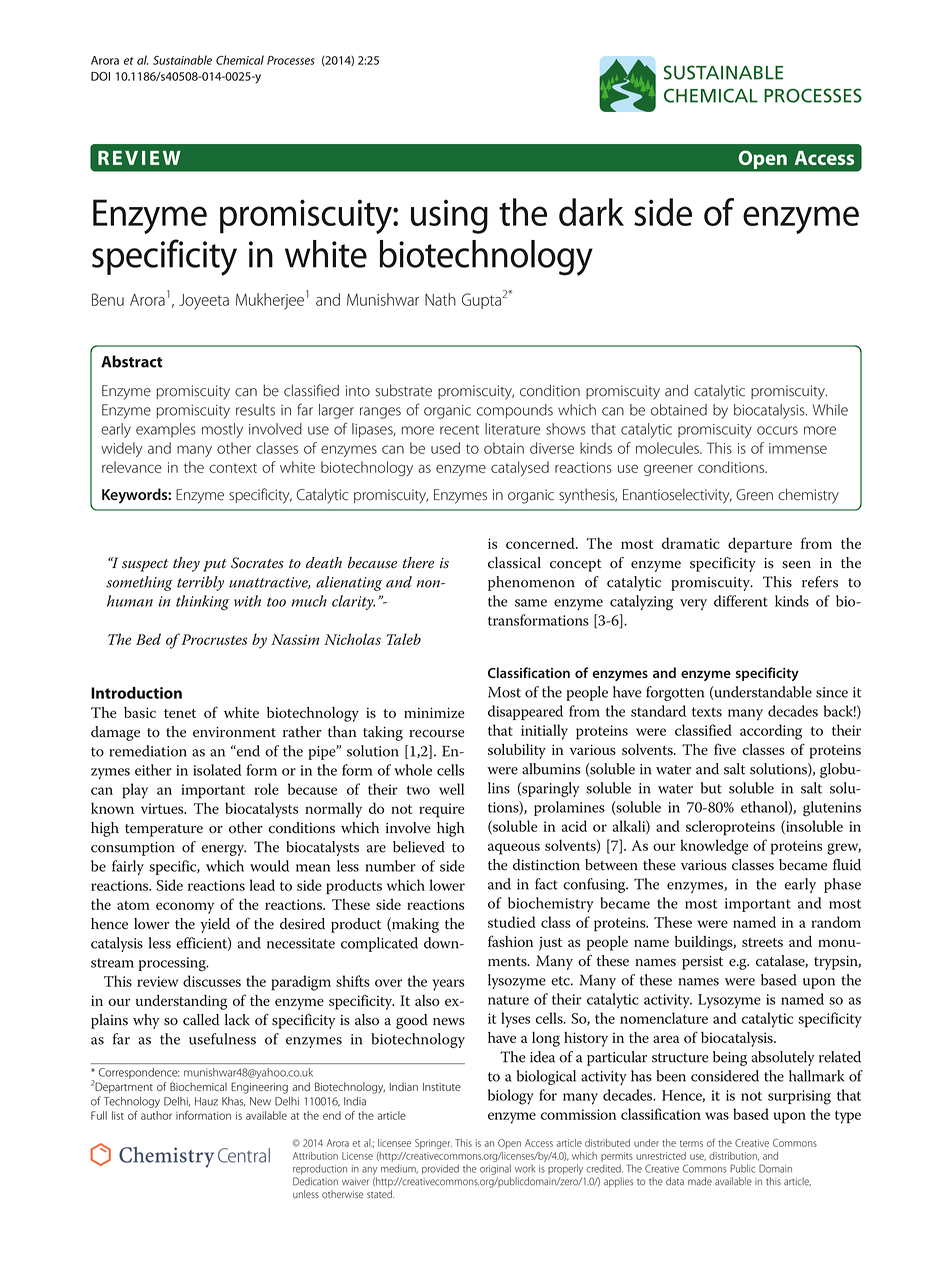 Image resolution: width=952 pixels, height=1270 pixels. What do you see at coordinates (700, 1181) in the image?
I see `made` at bounding box center [700, 1181].
